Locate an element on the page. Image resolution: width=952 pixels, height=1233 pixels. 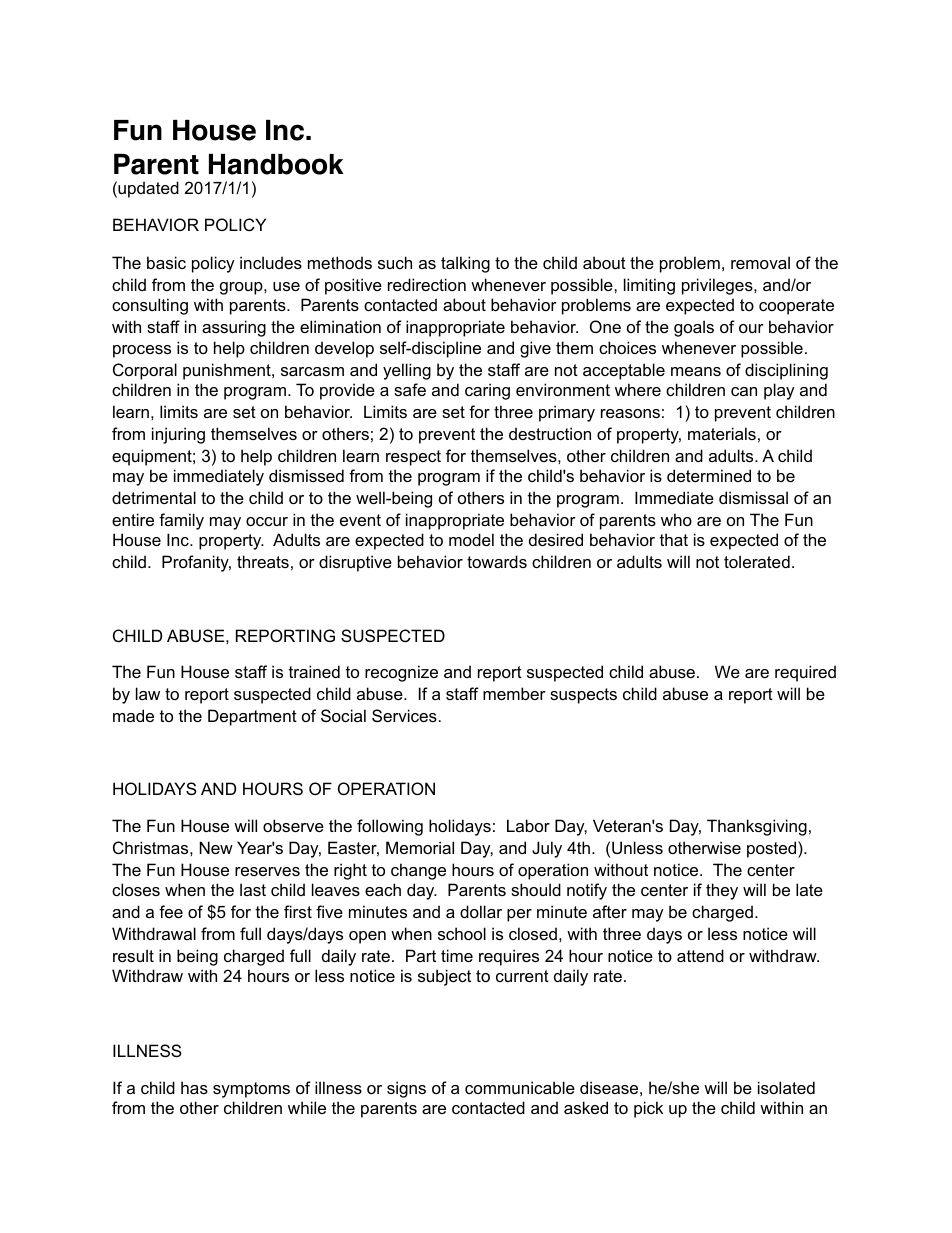
family is located at coordinates (181, 521).
